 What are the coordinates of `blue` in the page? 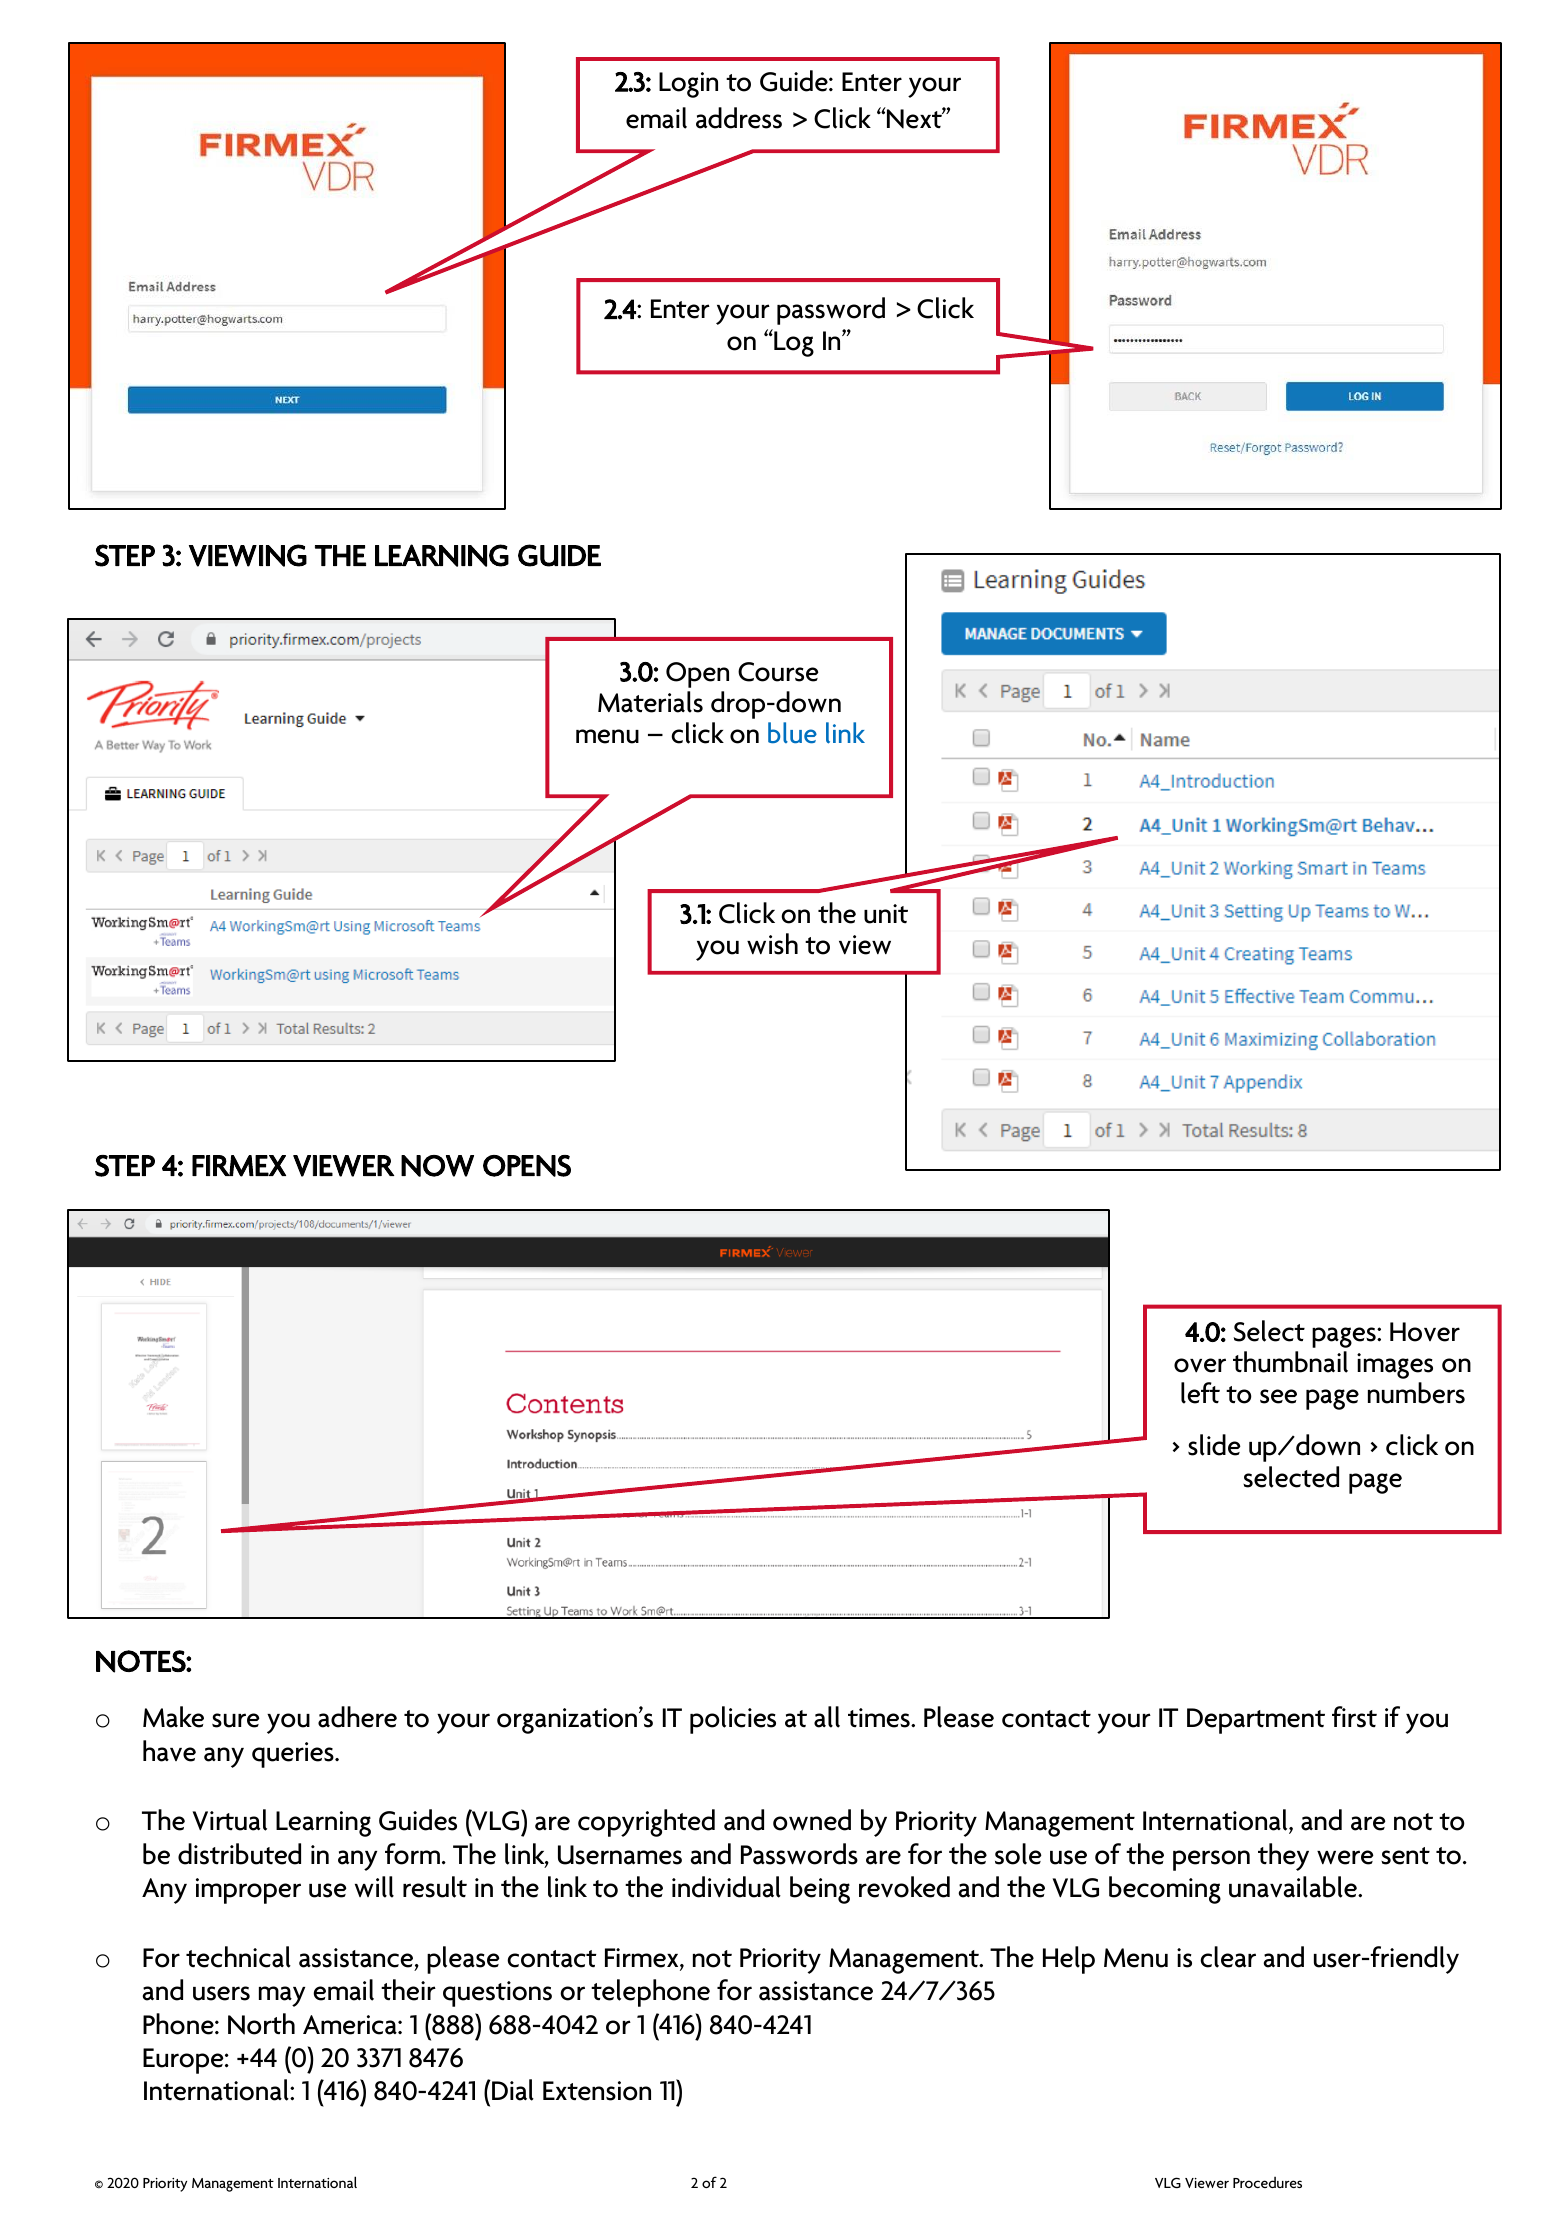 It's located at (792, 733).
